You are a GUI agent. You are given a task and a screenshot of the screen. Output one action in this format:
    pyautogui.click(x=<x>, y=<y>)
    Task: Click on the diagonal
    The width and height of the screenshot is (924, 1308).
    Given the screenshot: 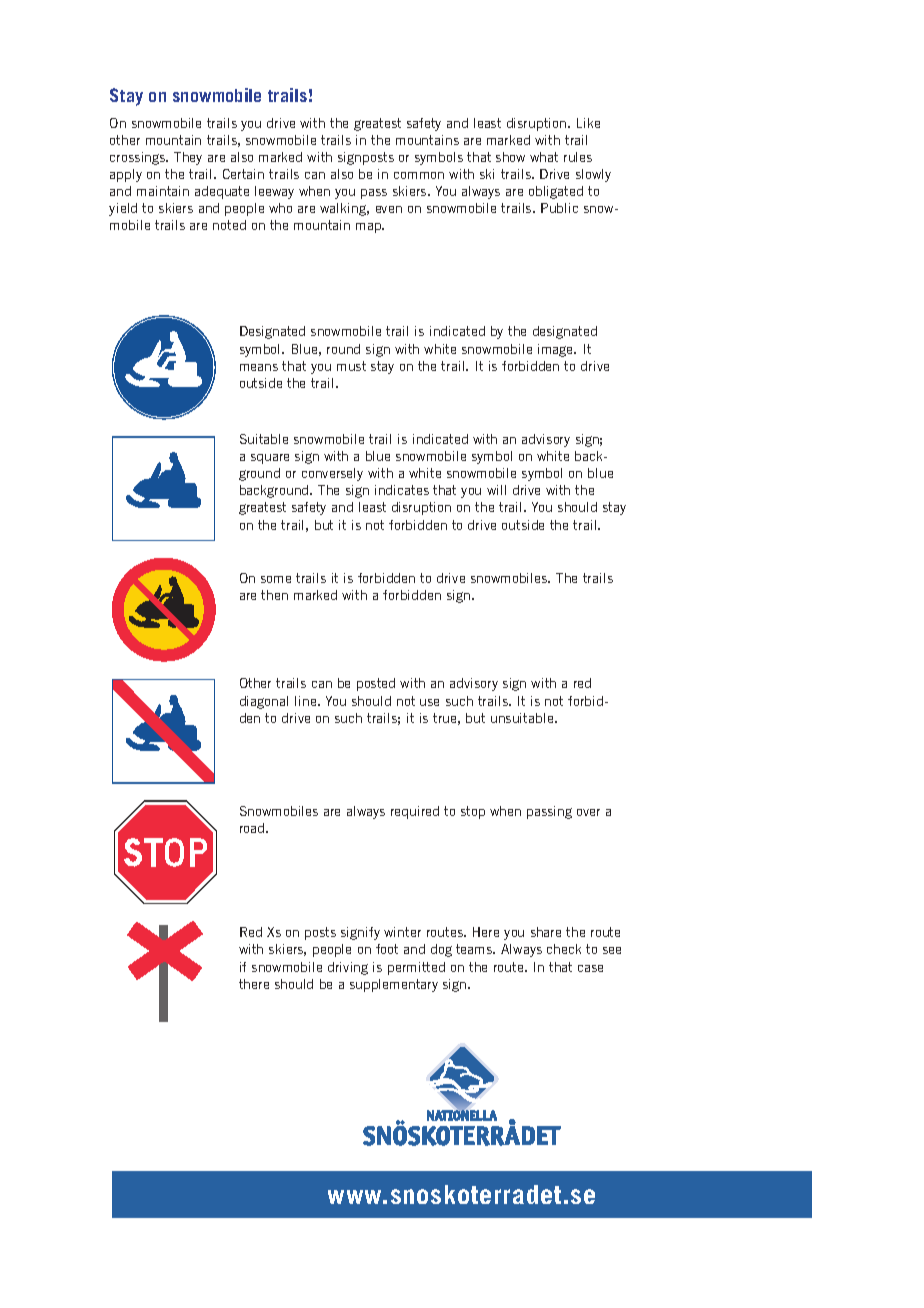 What is the action you would take?
    pyautogui.click(x=264, y=702)
